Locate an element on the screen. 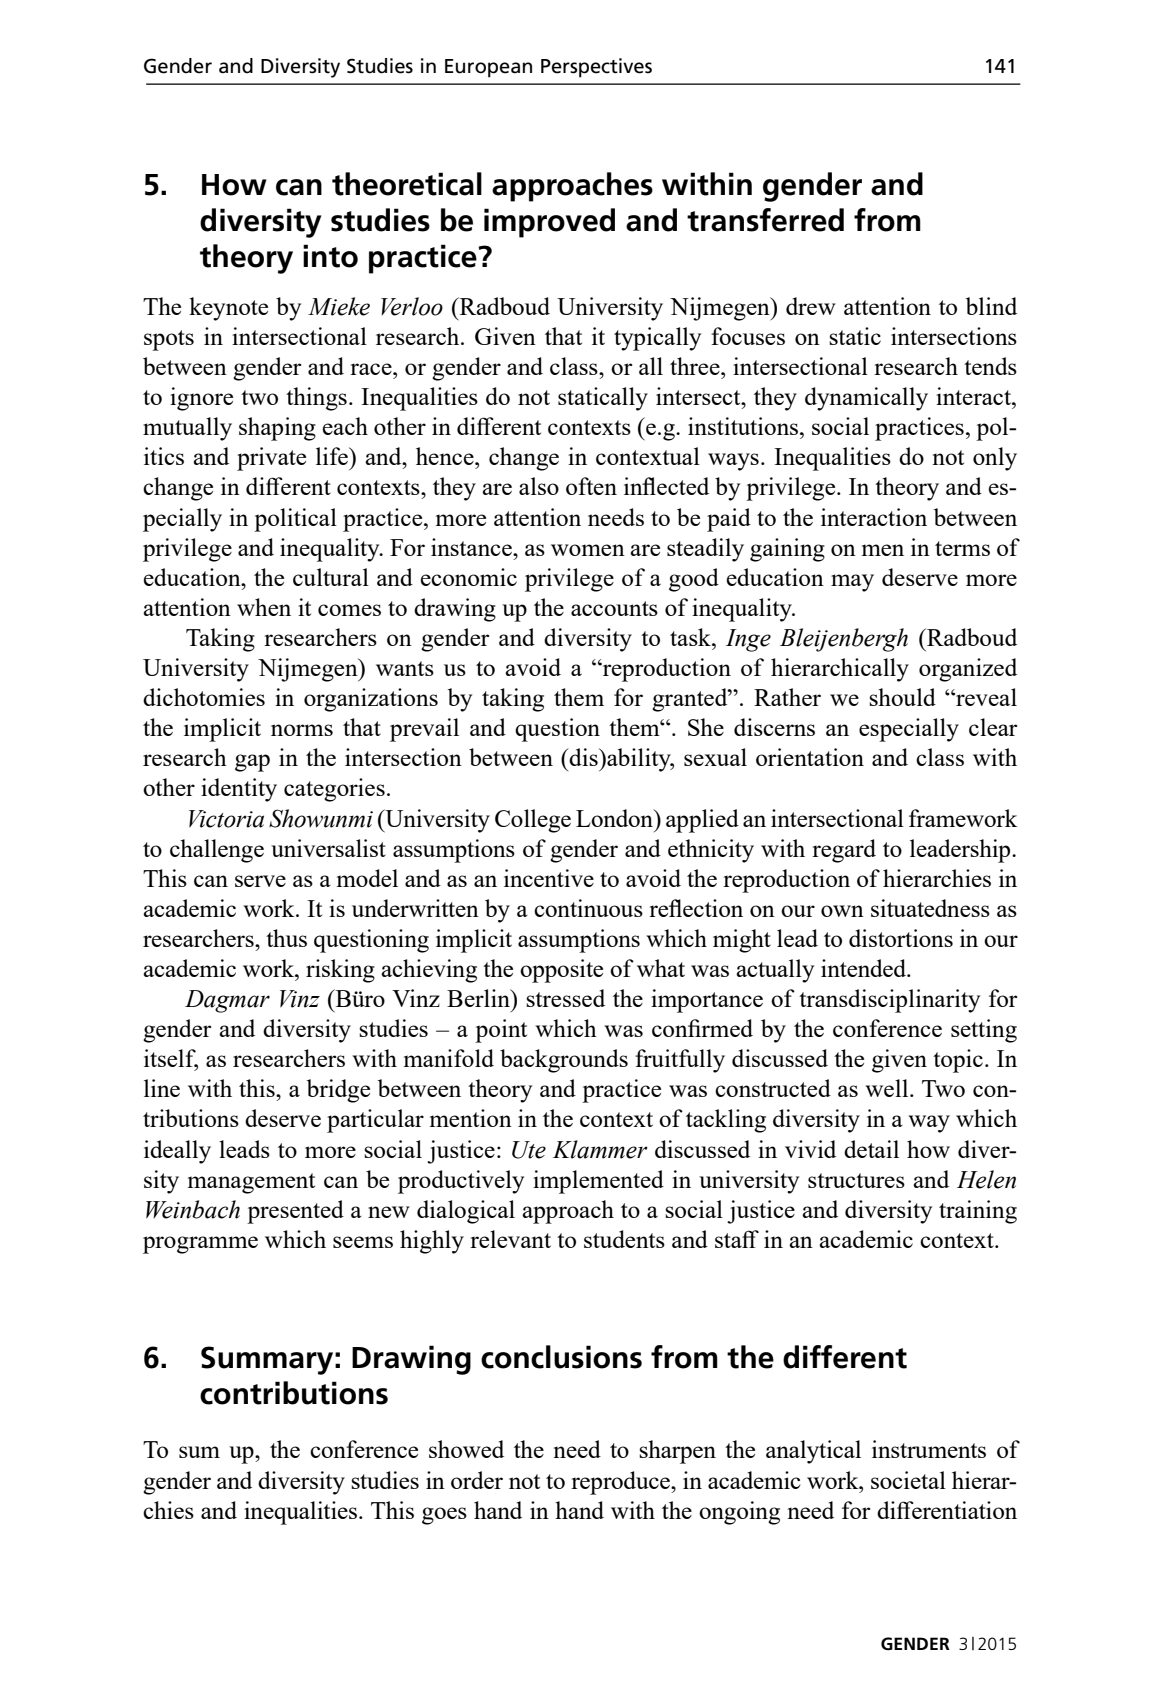 Image resolution: width=1158 pixels, height=1706 pixels. Perspectives is located at coordinates (596, 68).
